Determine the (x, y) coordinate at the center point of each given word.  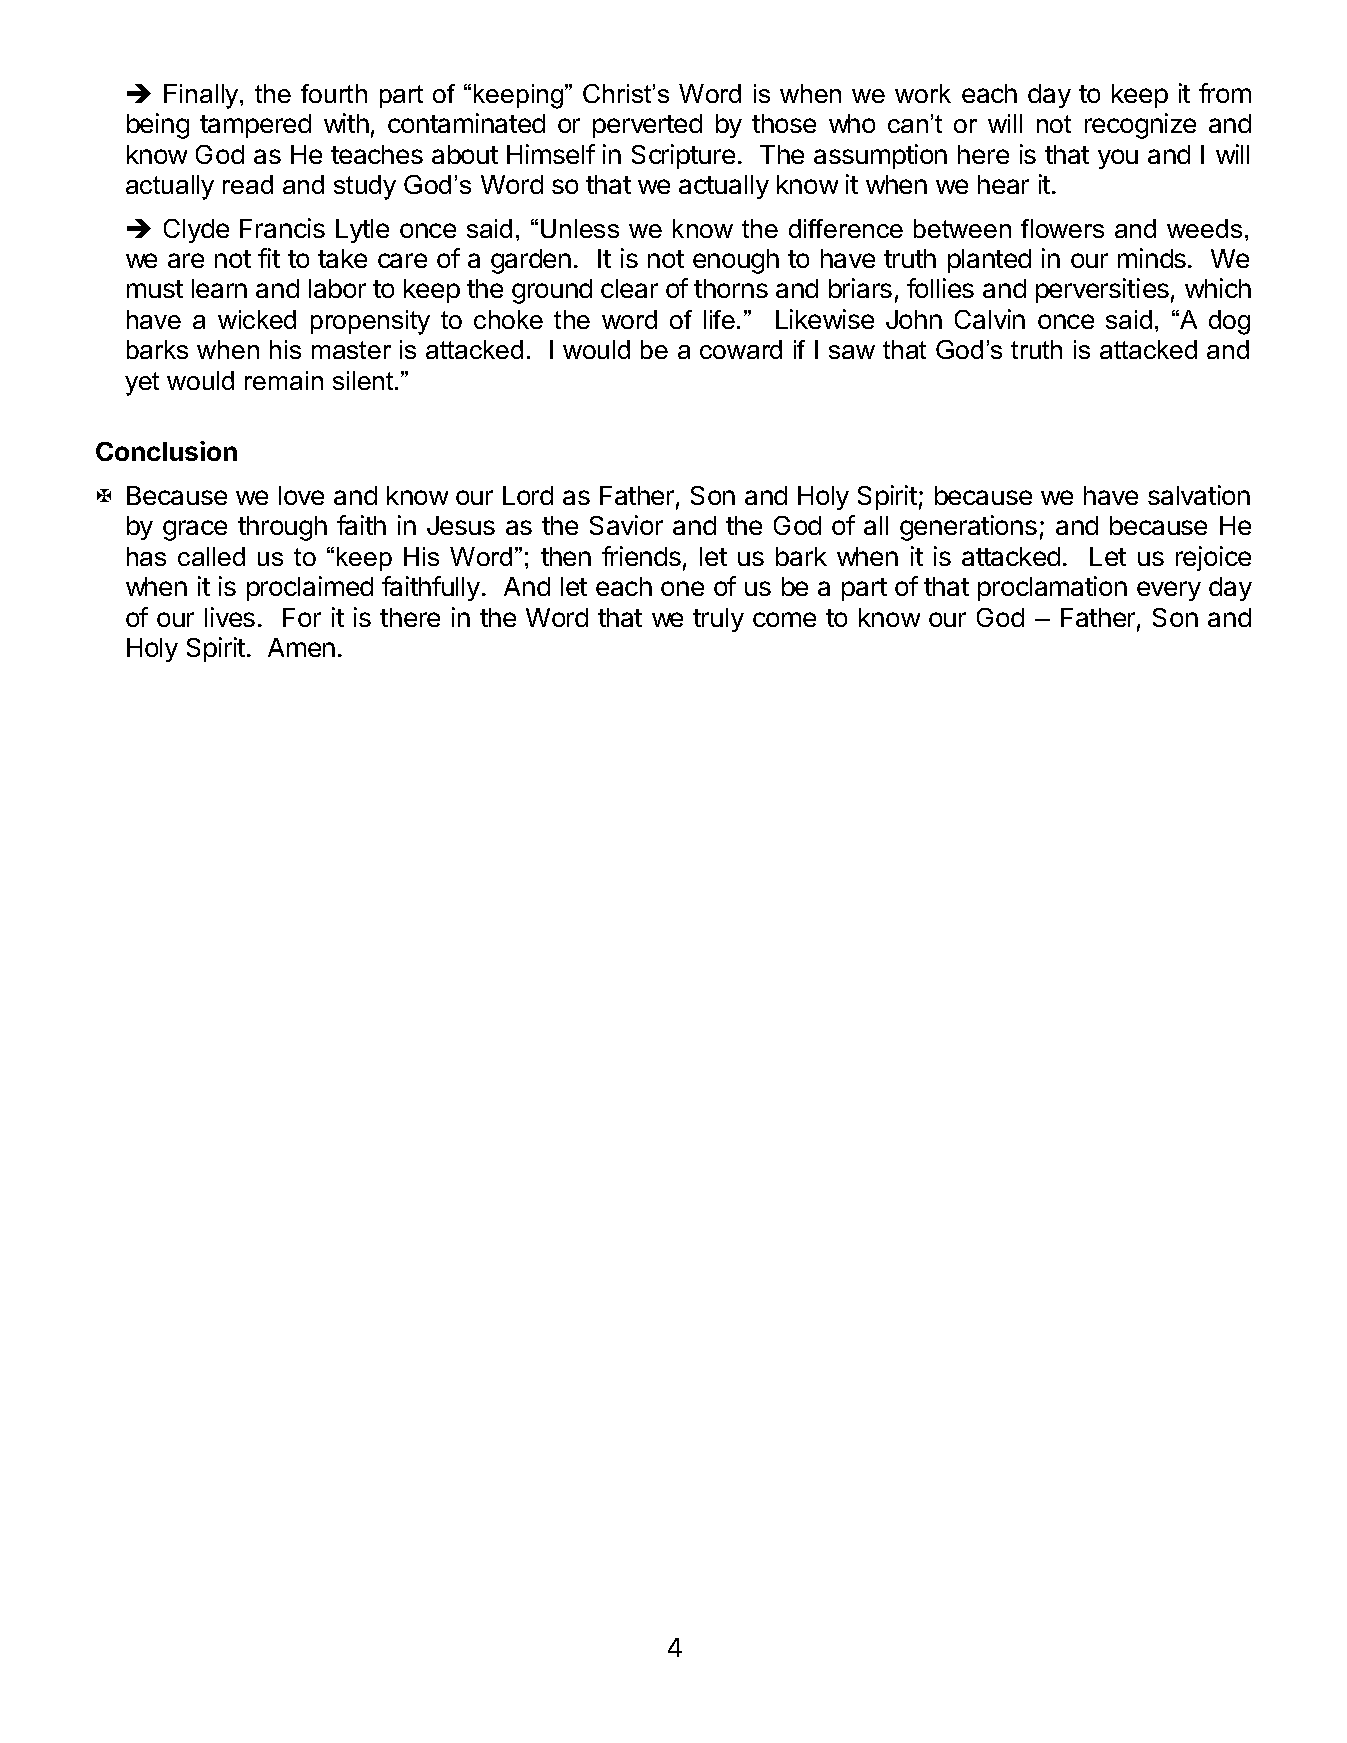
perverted (647, 126)
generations (968, 528)
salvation (1199, 495)
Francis (282, 228)
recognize (1140, 126)
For (302, 617)
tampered (255, 126)
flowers (1062, 228)
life (721, 319)
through (282, 528)
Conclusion (166, 451)
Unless (580, 228)
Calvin (990, 319)
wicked (257, 319)
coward (741, 349)
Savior (626, 525)
